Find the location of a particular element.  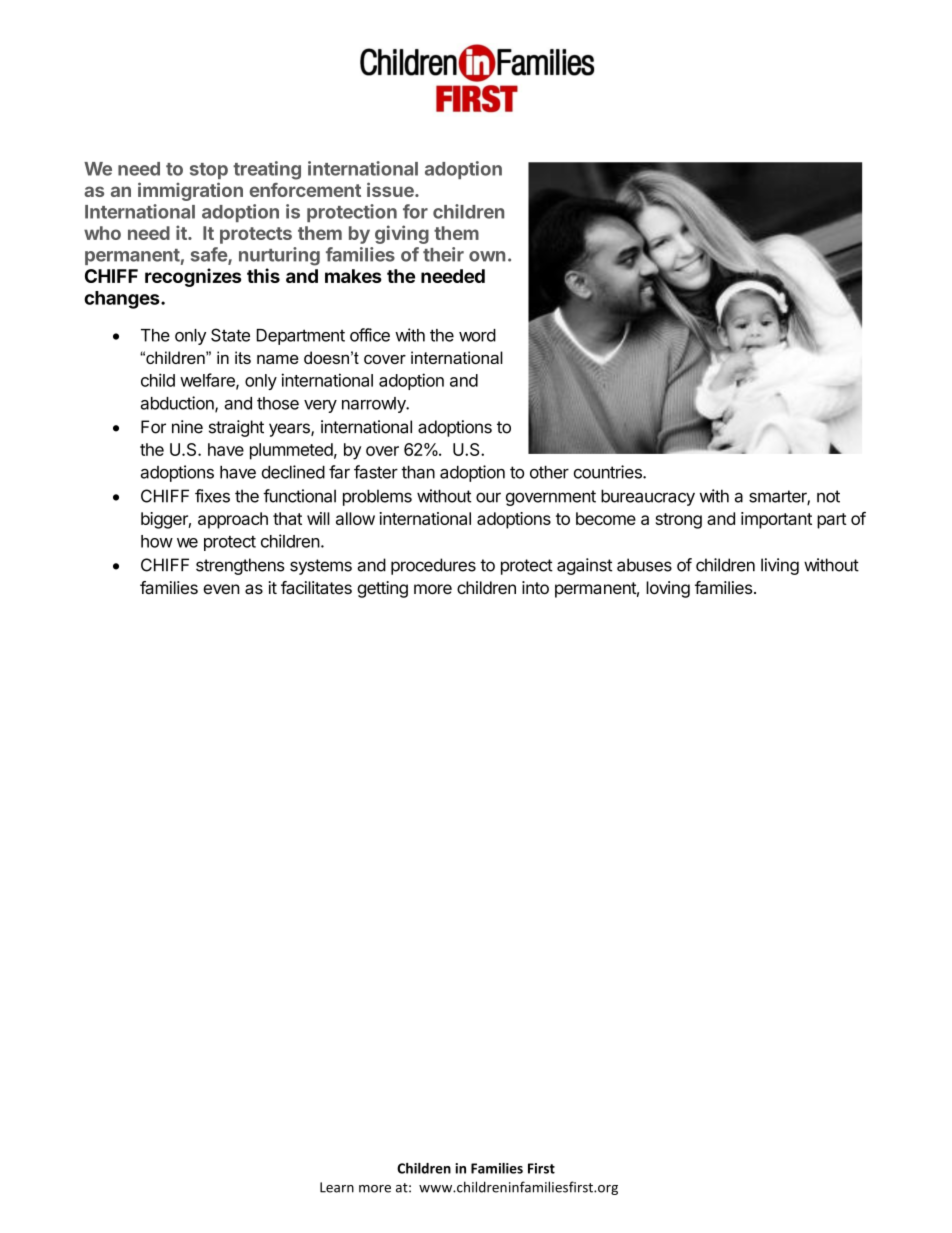

word is located at coordinates (477, 335).
